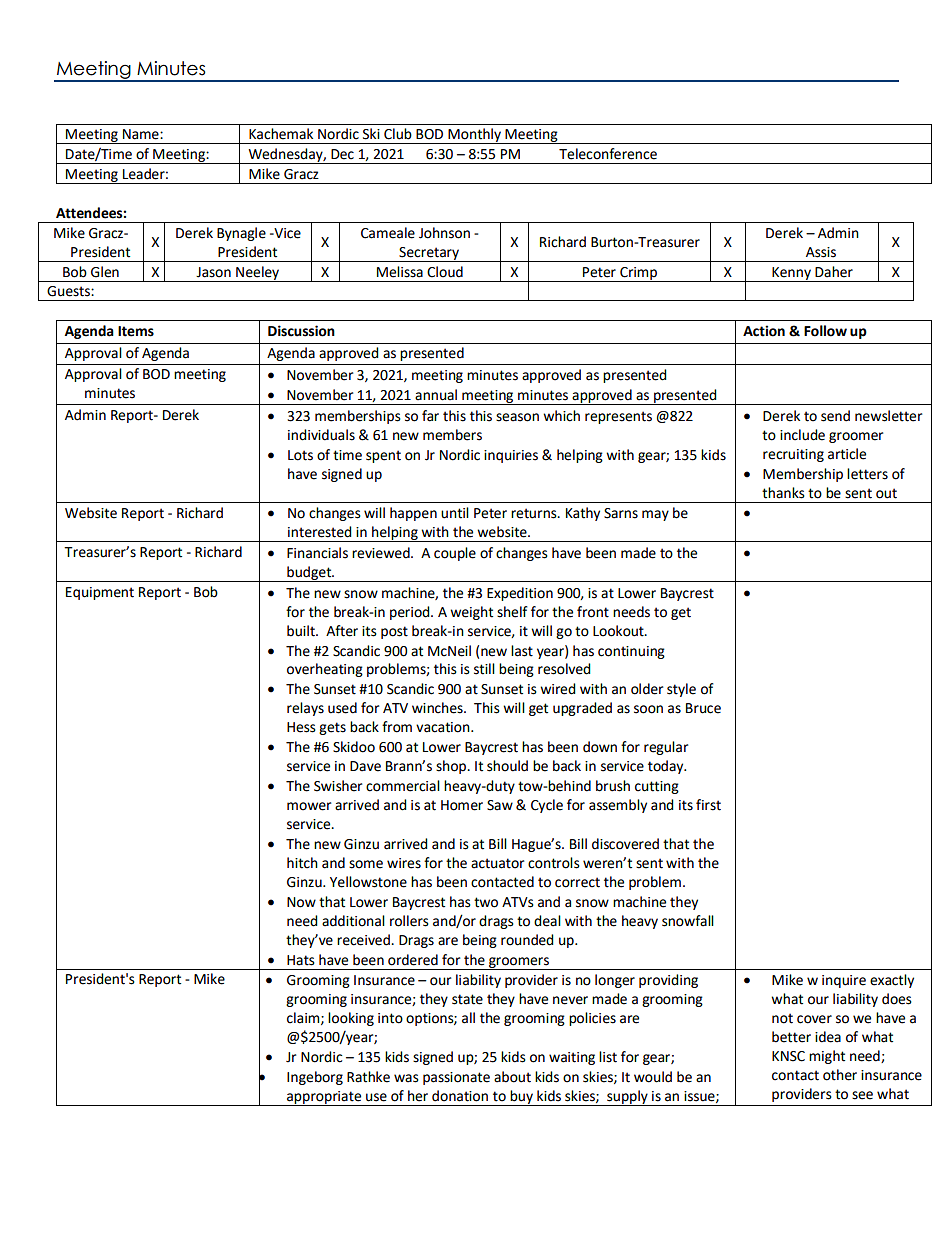  I want to click on annual, so click(436, 395).
